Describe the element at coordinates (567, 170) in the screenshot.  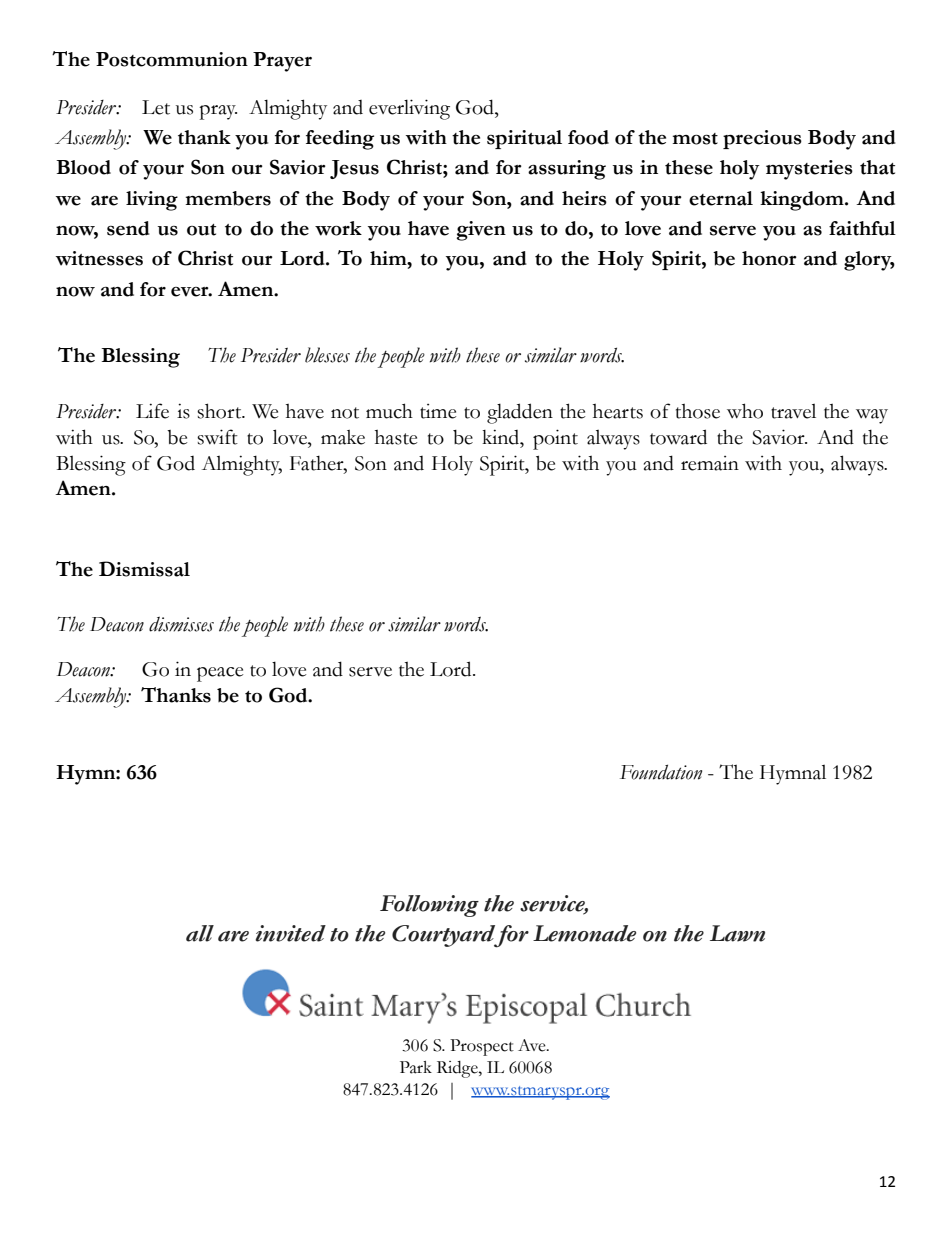
I see `assuring` at that location.
